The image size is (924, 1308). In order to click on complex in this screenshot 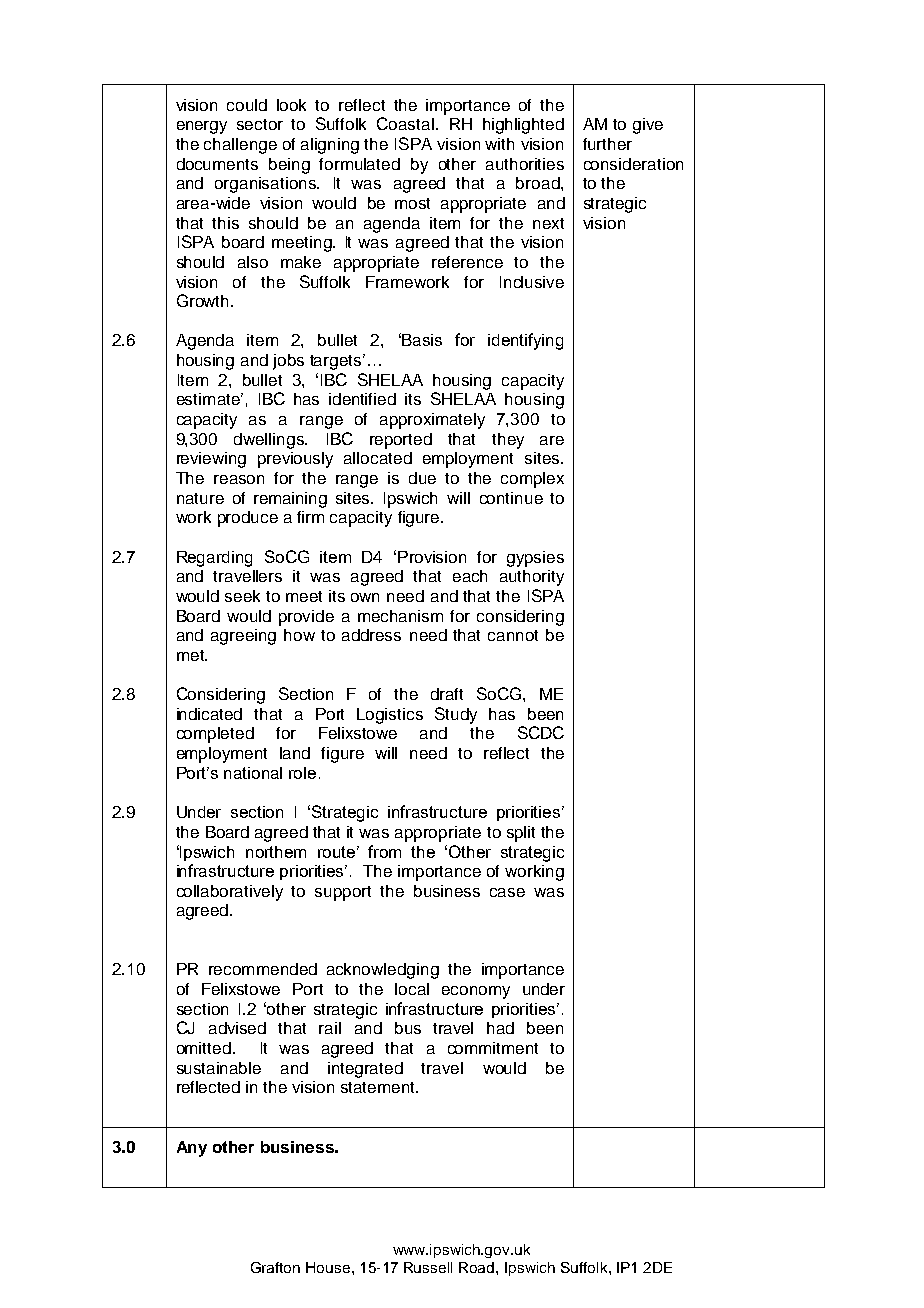, I will do `click(532, 480)`.
